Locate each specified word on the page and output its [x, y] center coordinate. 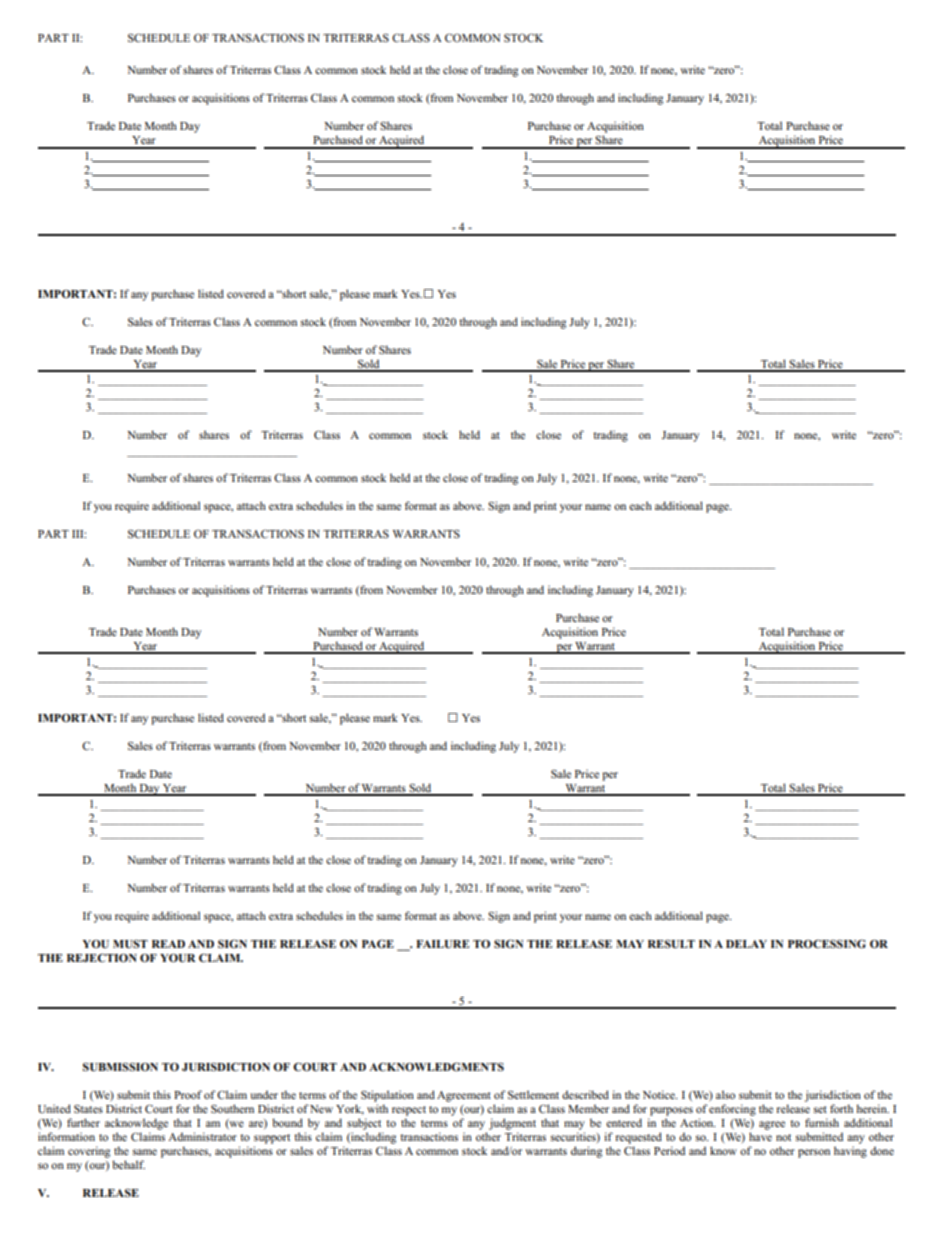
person [814, 1153]
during [586, 1152]
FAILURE [442, 944]
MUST [130, 944]
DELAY [746, 944]
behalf [128, 1164]
